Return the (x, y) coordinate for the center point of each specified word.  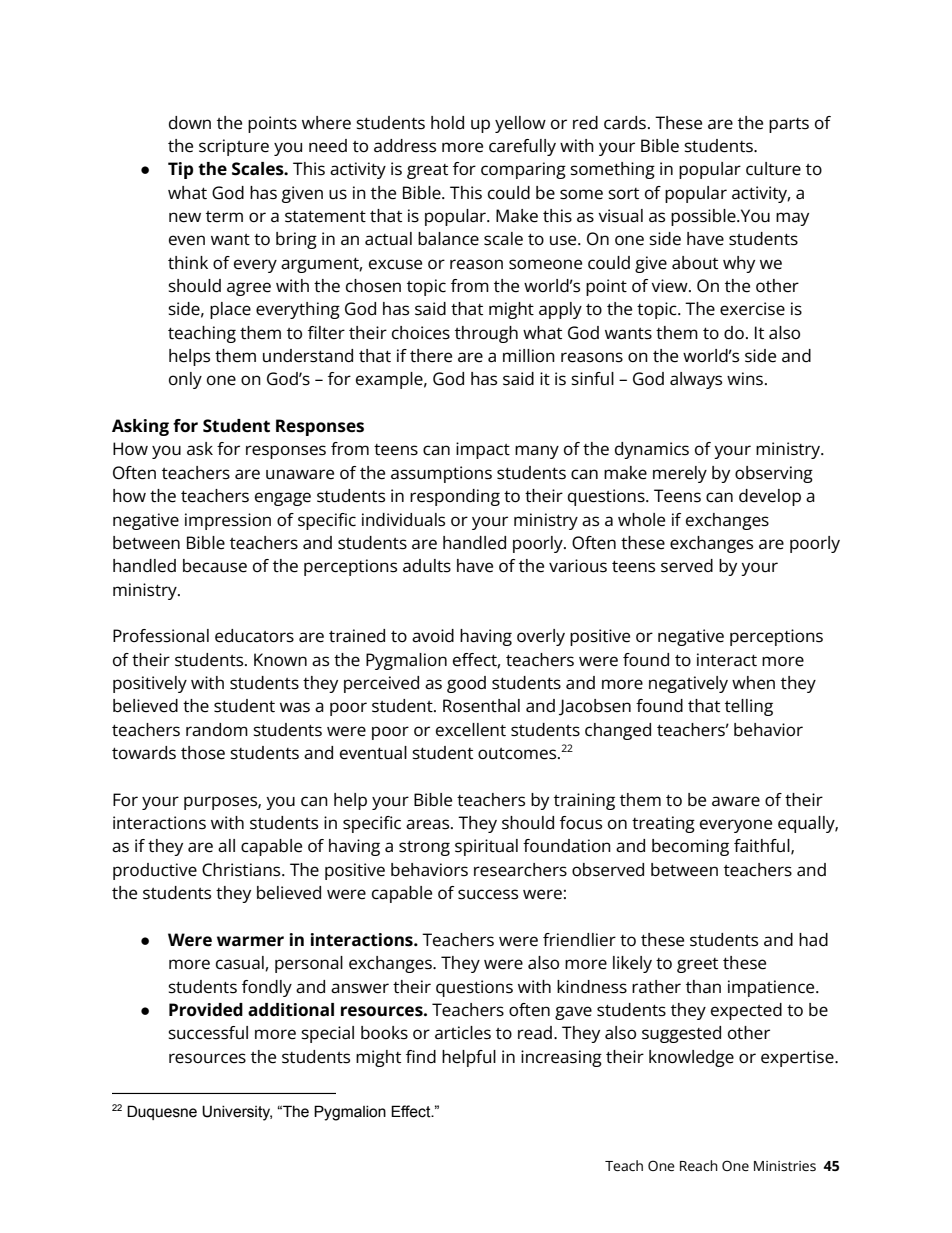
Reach (699, 1165)
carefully (522, 147)
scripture (234, 147)
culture (773, 169)
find (421, 1056)
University (237, 1113)
